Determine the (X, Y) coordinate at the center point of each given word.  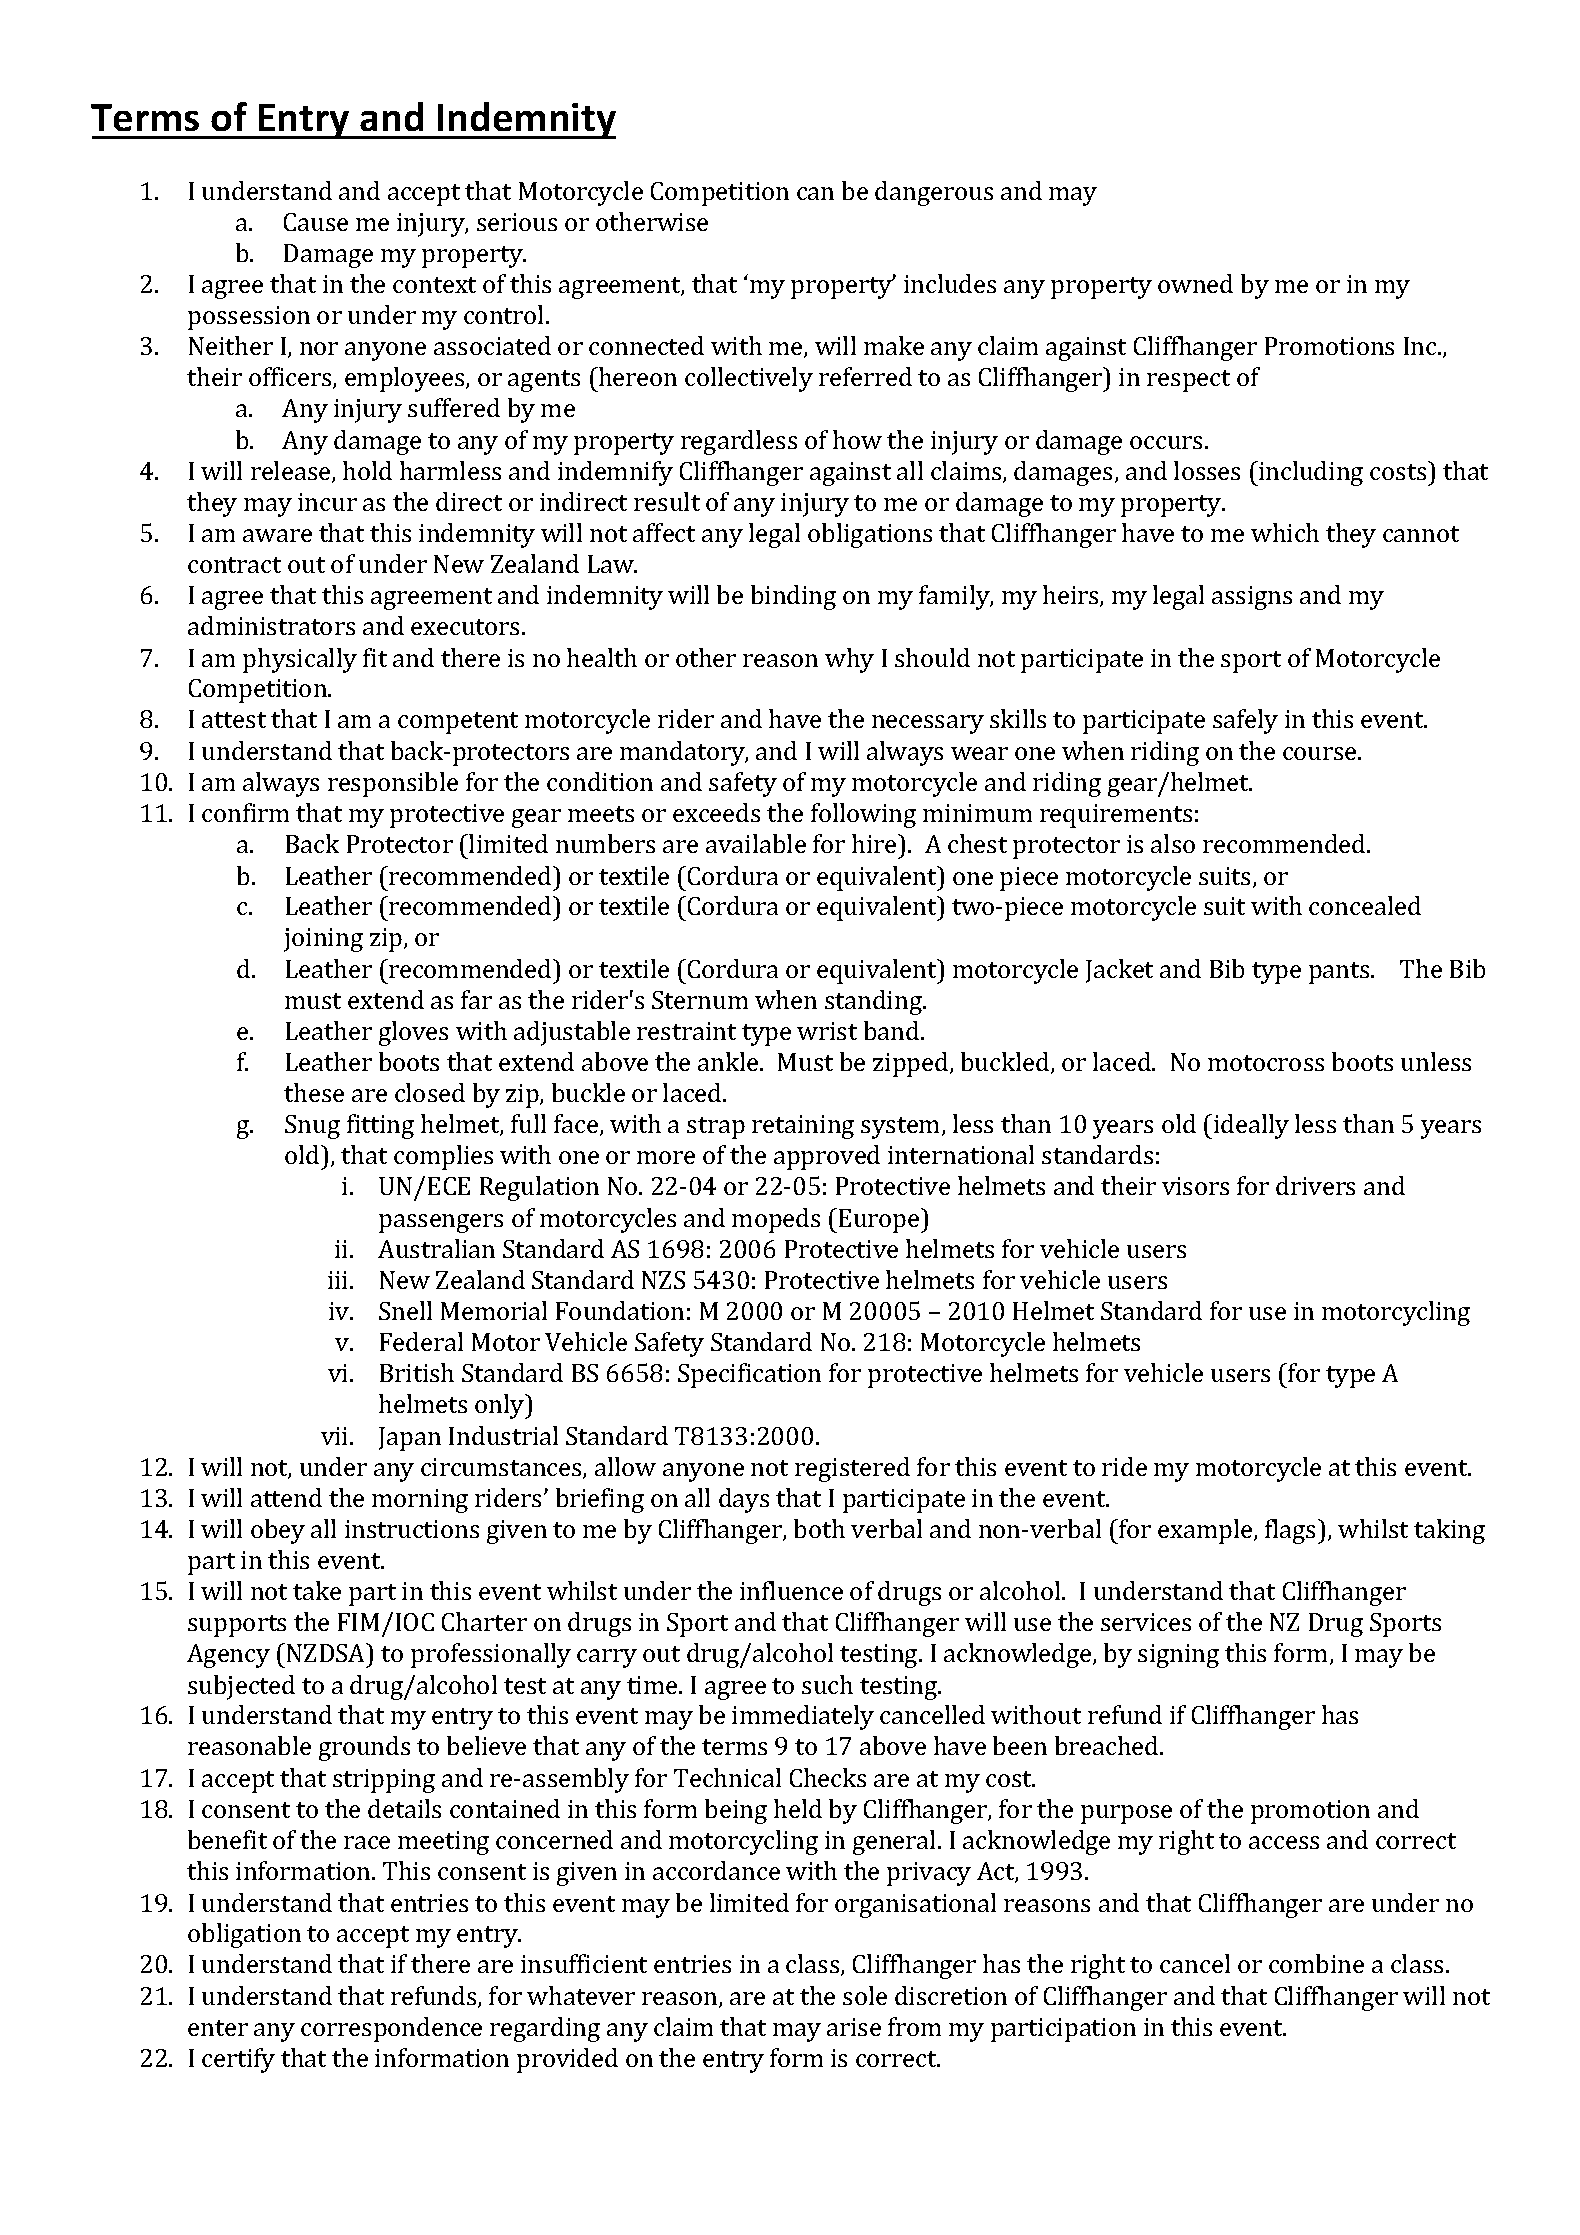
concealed (1365, 905)
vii (336, 1436)
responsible (393, 784)
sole (865, 1995)
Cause (316, 222)
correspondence (391, 2029)
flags (1290, 1531)
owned (1195, 283)
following (863, 815)
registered (852, 1469)
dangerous (934, 193)
